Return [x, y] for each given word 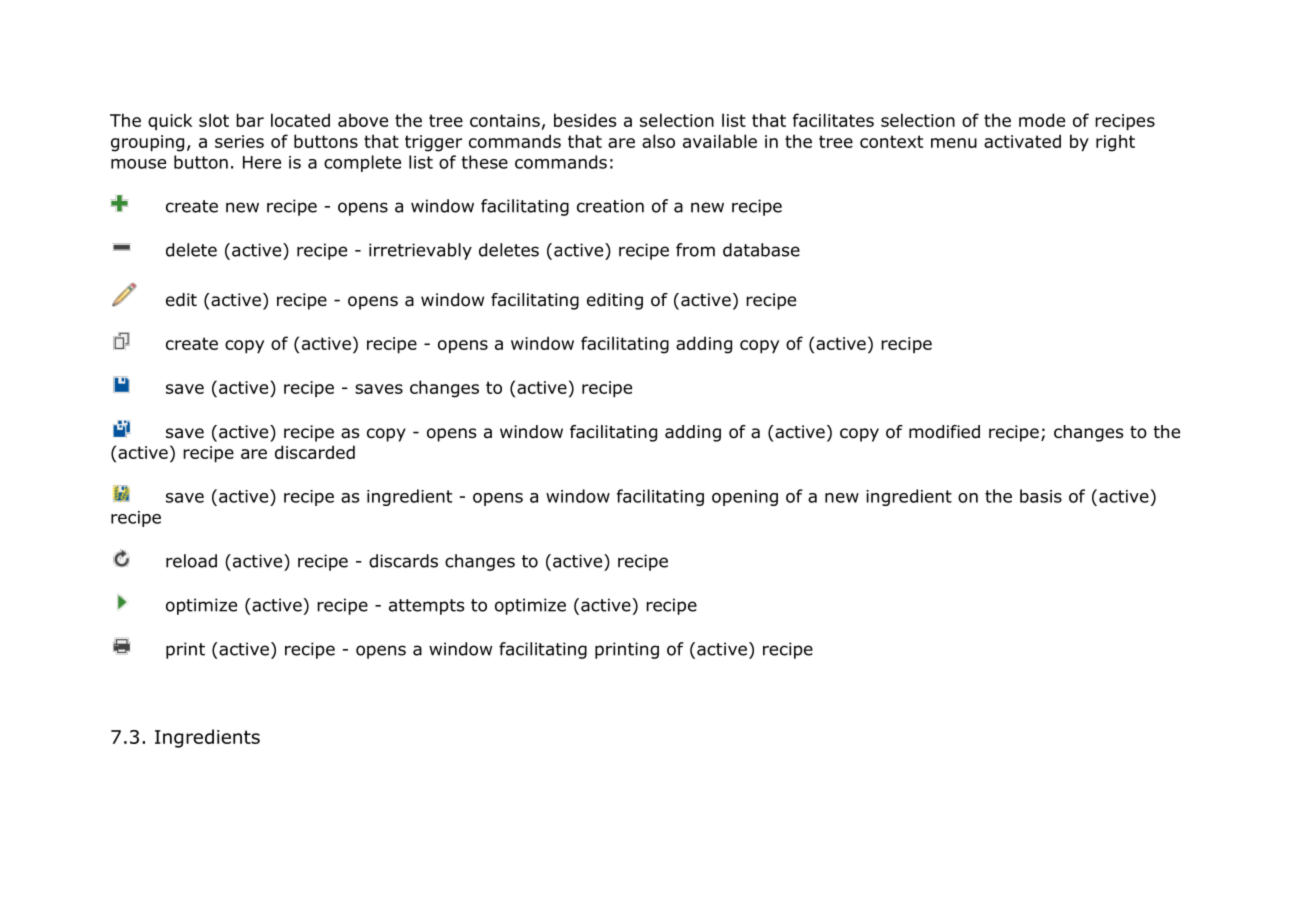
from [695, 250]
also [658, 141]
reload [191, 561]
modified [944, 432]
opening [745, 498]
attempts [427, 607]
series [239, 141]
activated [1022, 141]
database [761, 250]
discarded [315, 452]
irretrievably [420, 251]
